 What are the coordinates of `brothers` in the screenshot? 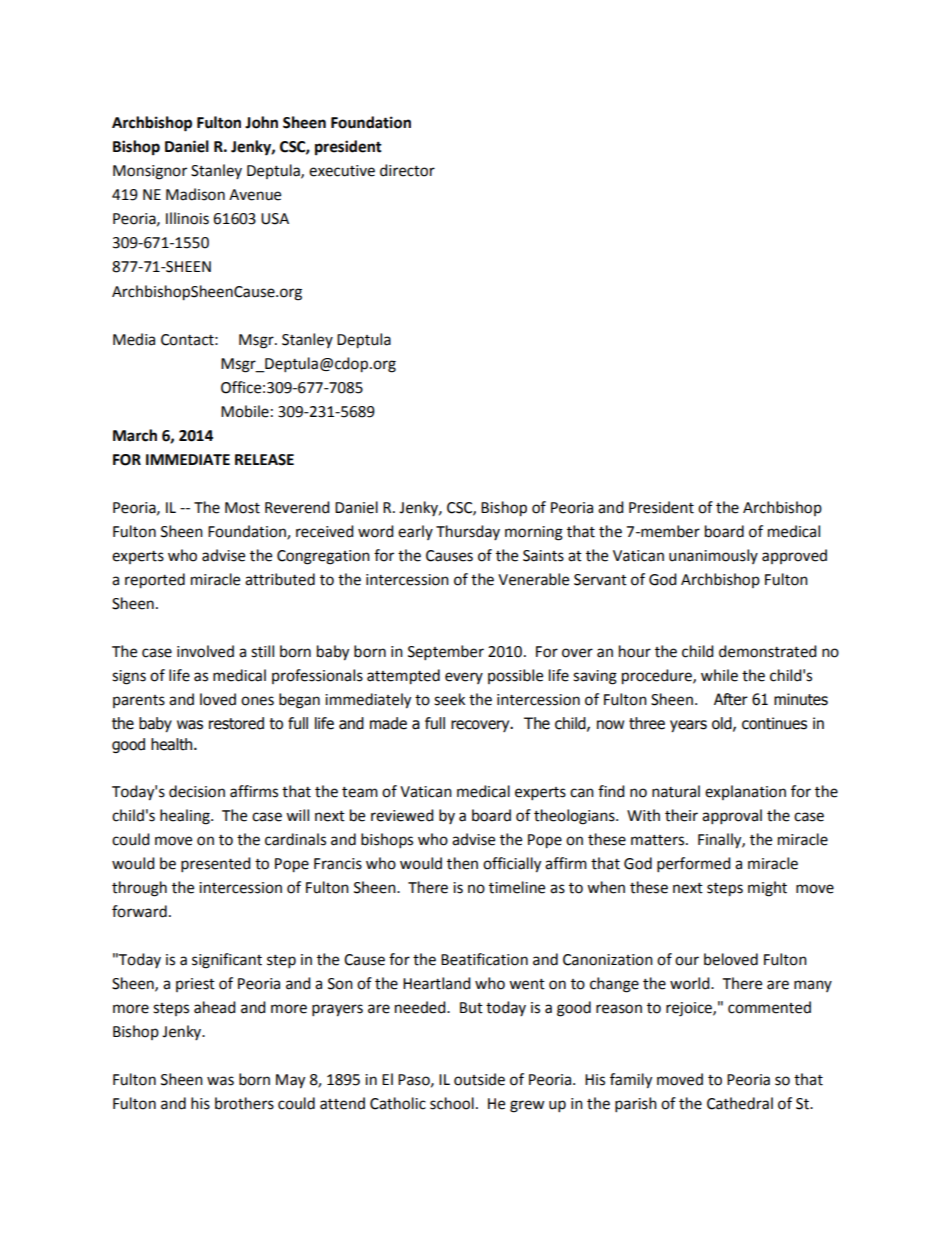 It's located at (244, 1103).
